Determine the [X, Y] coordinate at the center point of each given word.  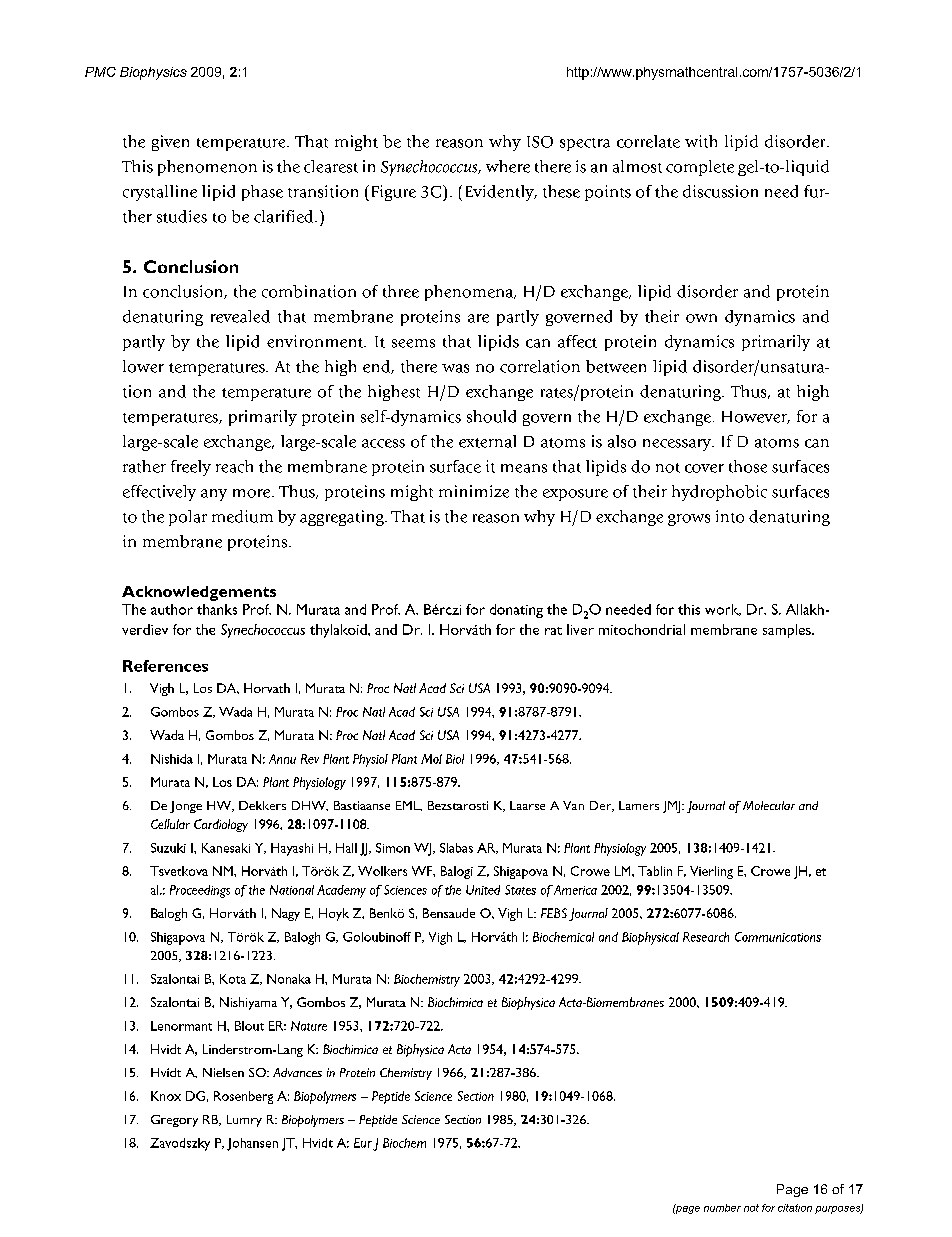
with [701, 141]
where [508, 166]
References [165, 666]
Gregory [174, 1121]
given [170, 143]
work [723, 610]
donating [516, 611]
